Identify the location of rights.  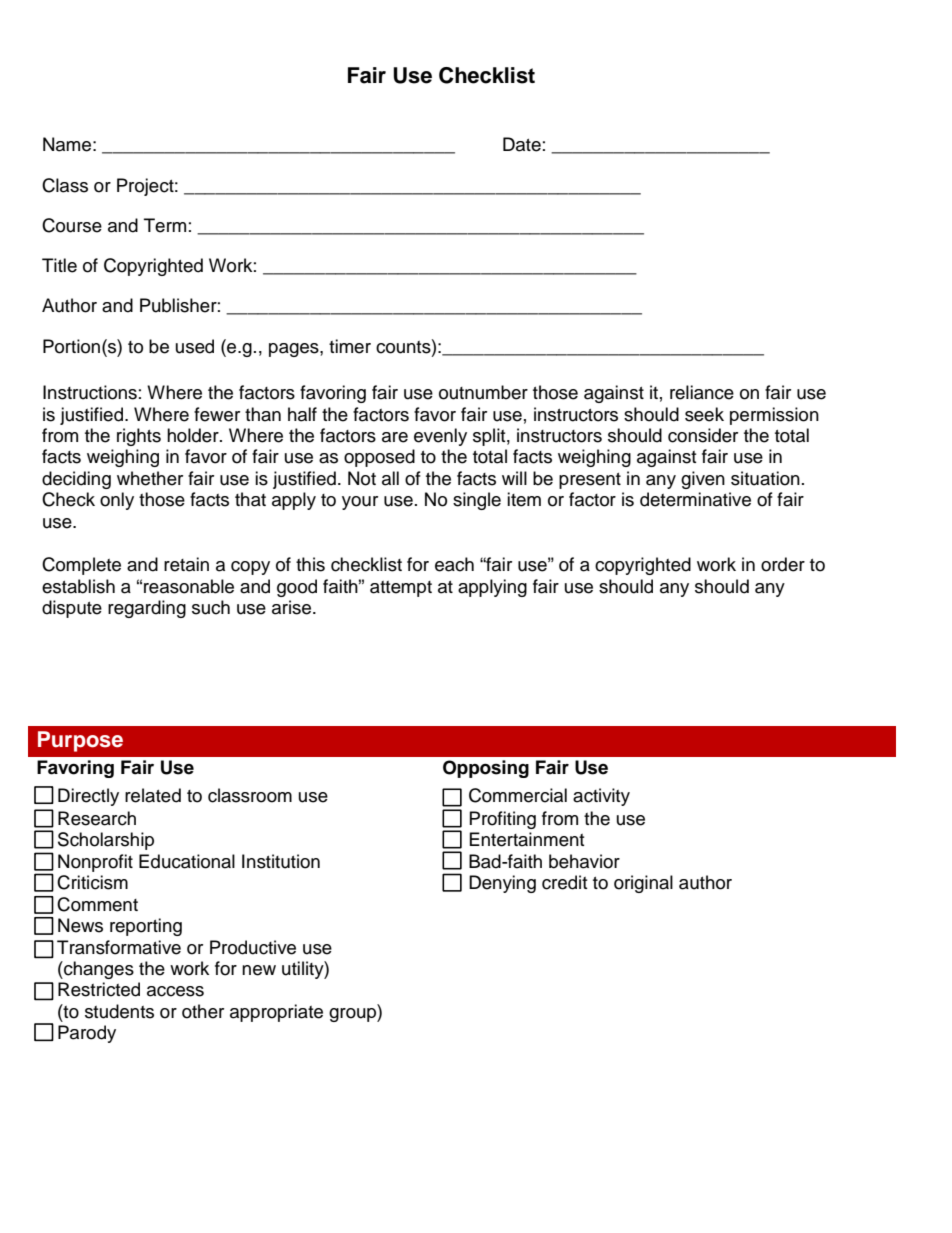
(139, 437).
